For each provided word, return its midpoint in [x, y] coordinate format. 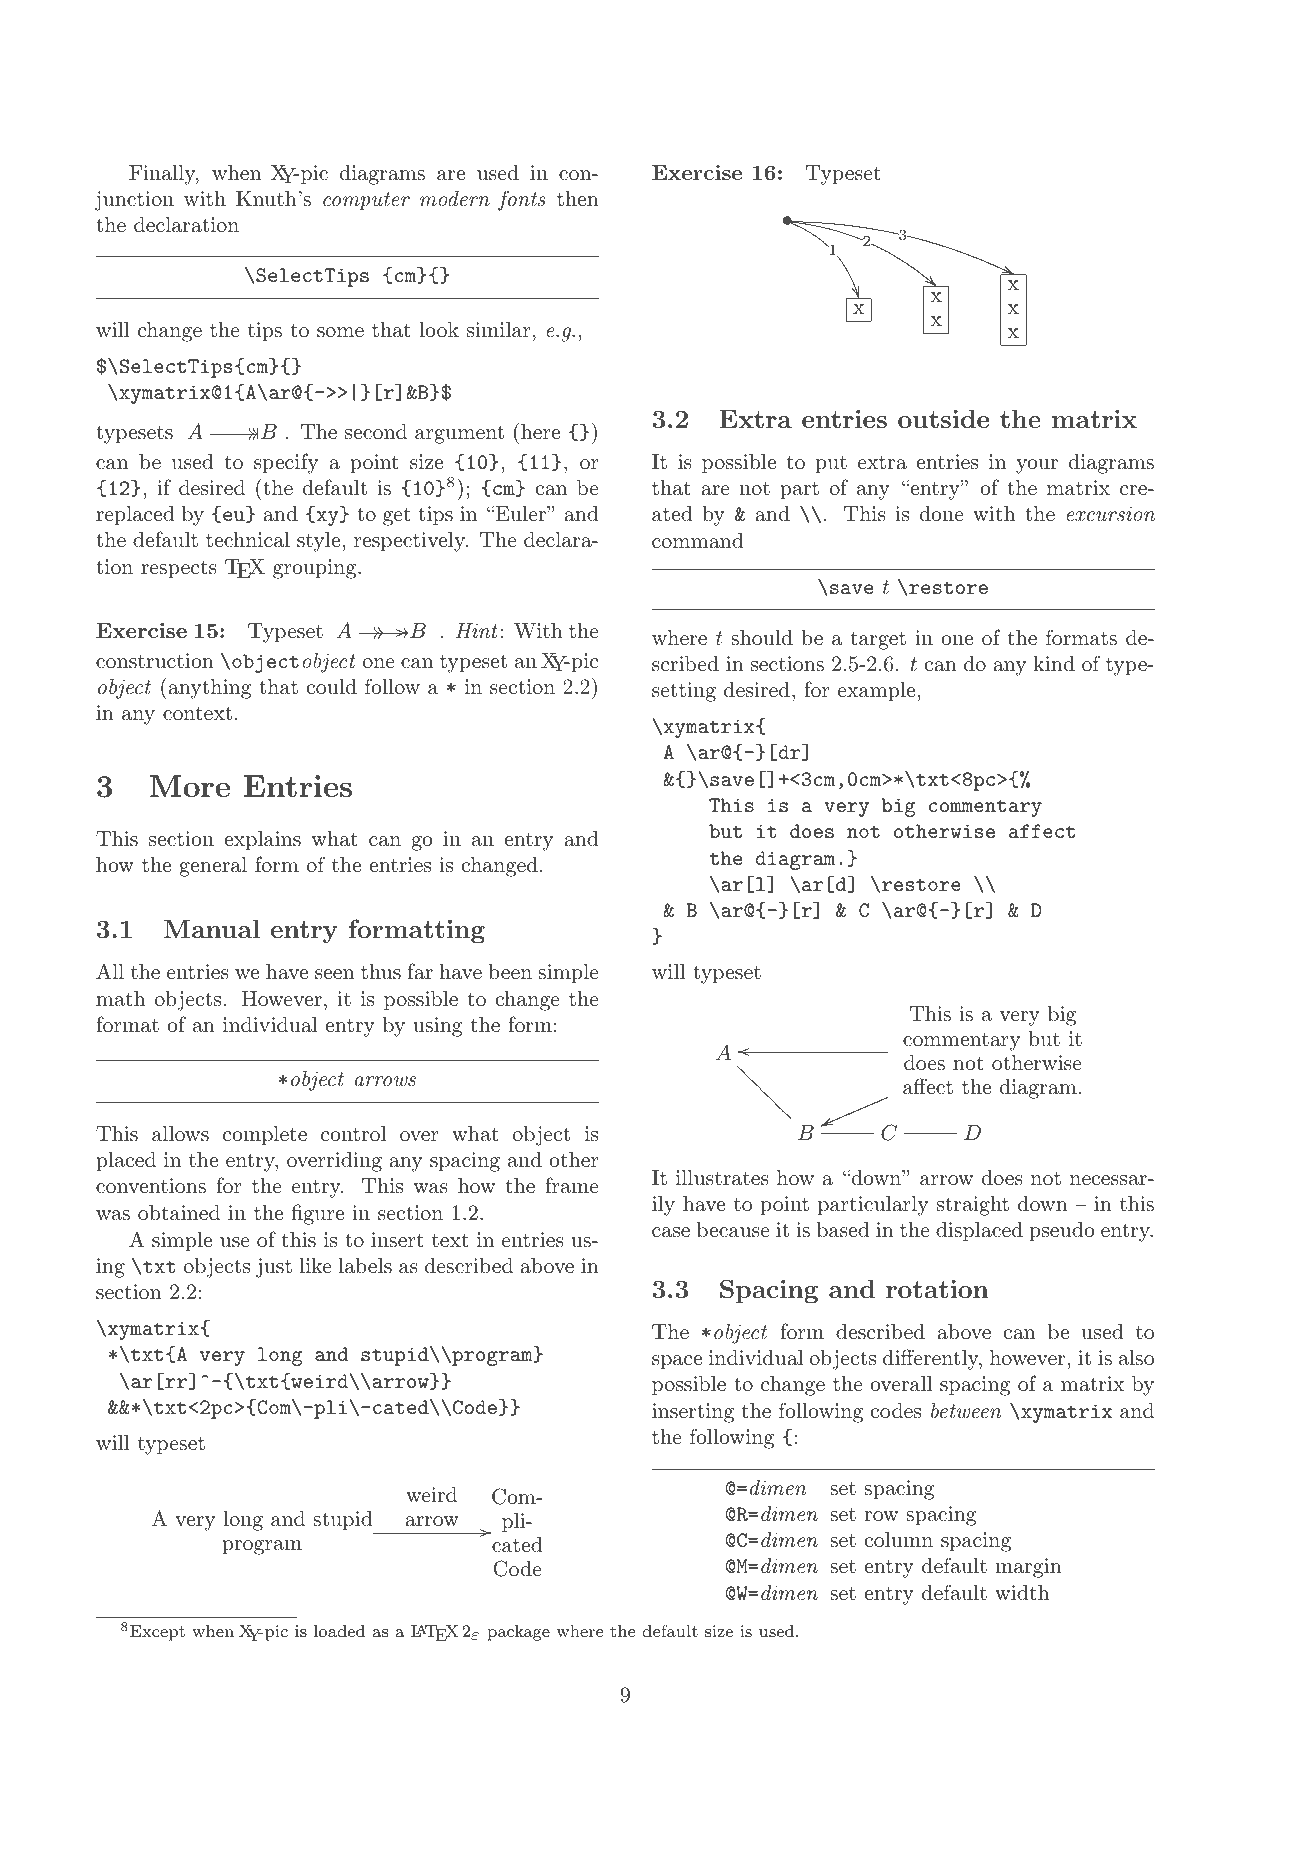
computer [366, 201]
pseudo [1062, 1232]
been [510, 971]
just [274, 1268]
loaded [339, 1631]
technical [248, 540]
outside [943, 418]
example [878, 692]
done [941, 513]
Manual [212, 929]
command [698, 540]
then [578, 199]
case [671, 1232]
